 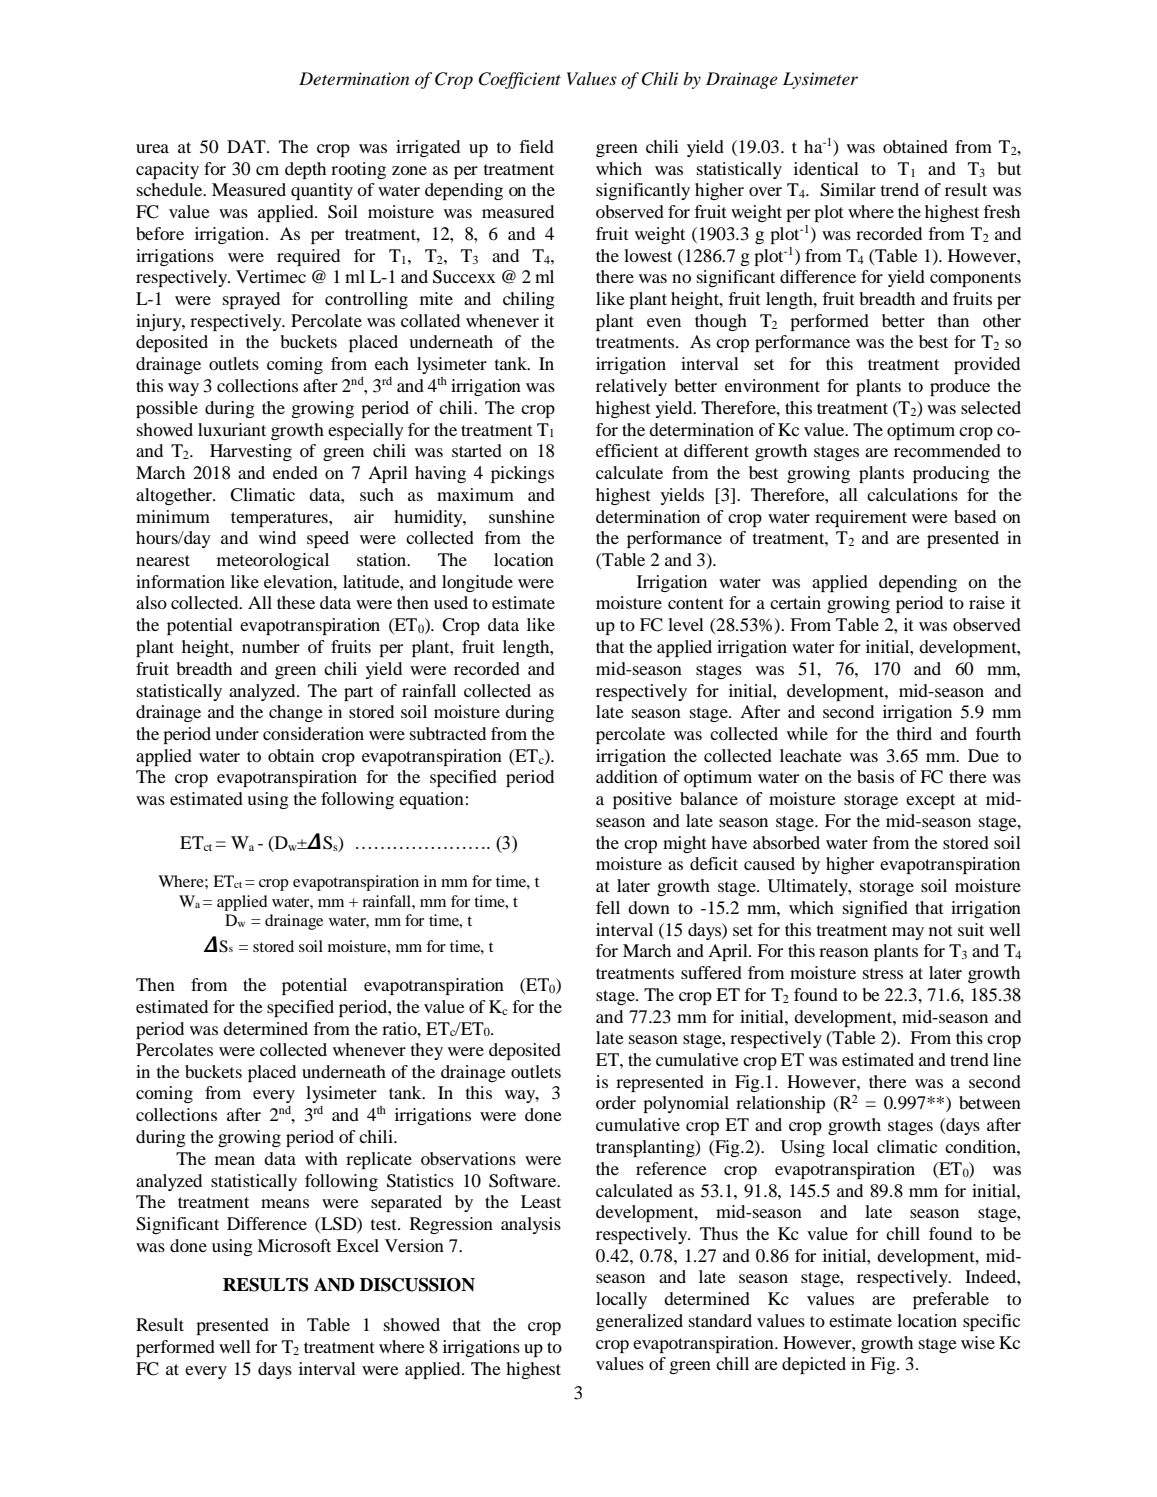 What do you see at coordinates (522, 516) in the screenshot?
I see `sunshine` at bounding box center [522, 516].
